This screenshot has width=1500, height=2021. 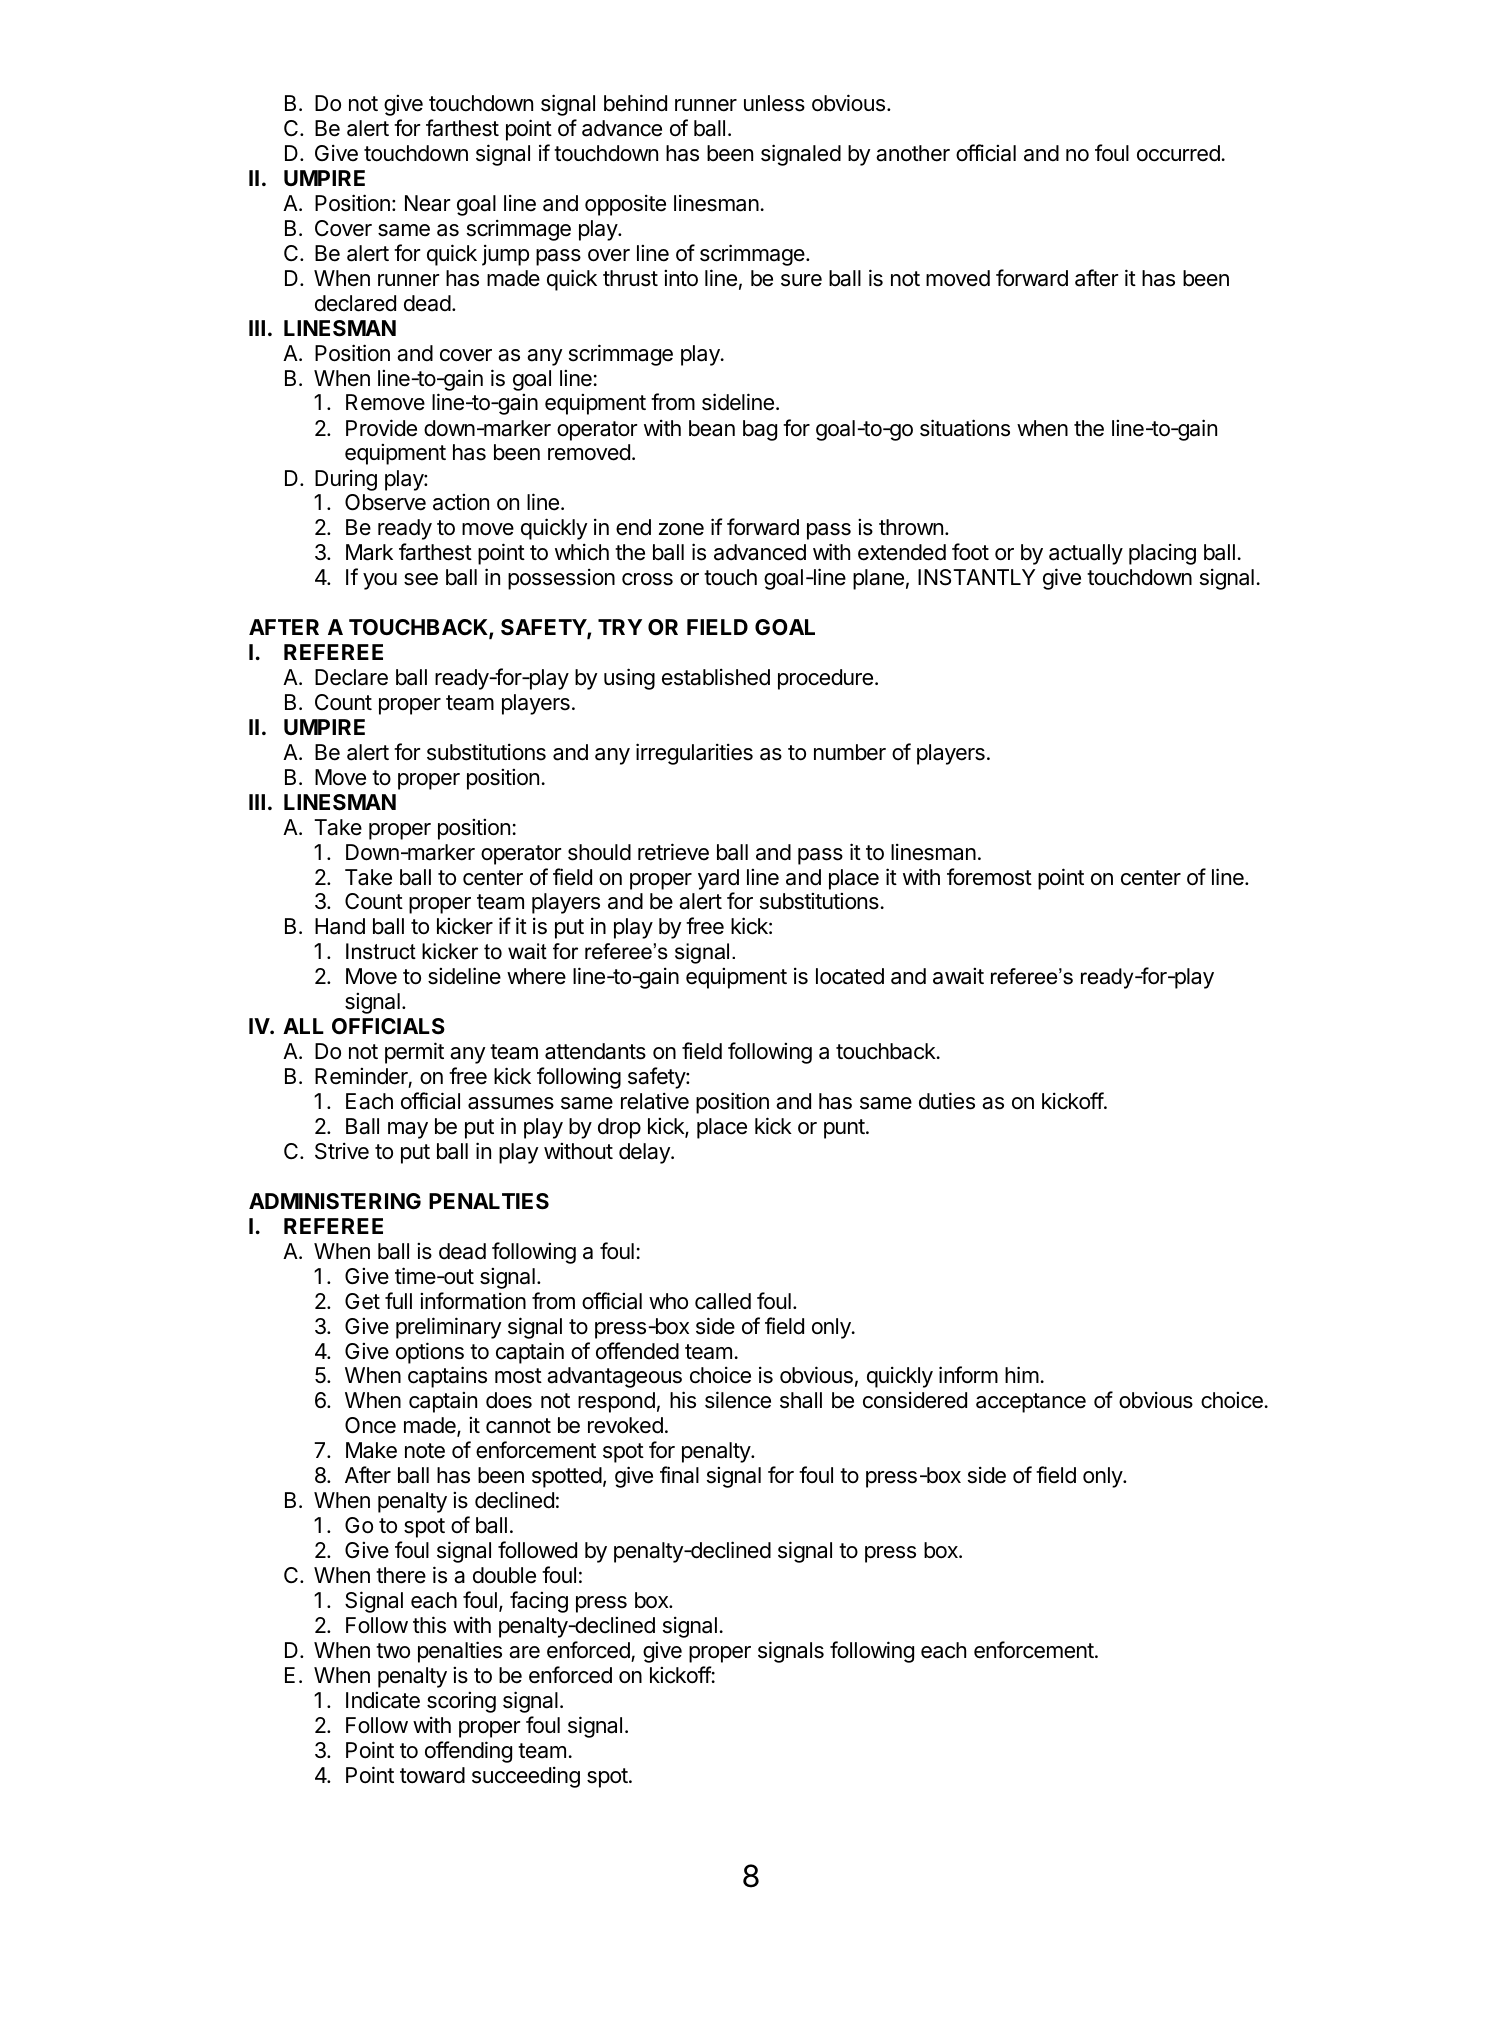 What do you see at coordinates (774, 103) in the screenshot?
I see `unless` at bounding box center [774, 103].
